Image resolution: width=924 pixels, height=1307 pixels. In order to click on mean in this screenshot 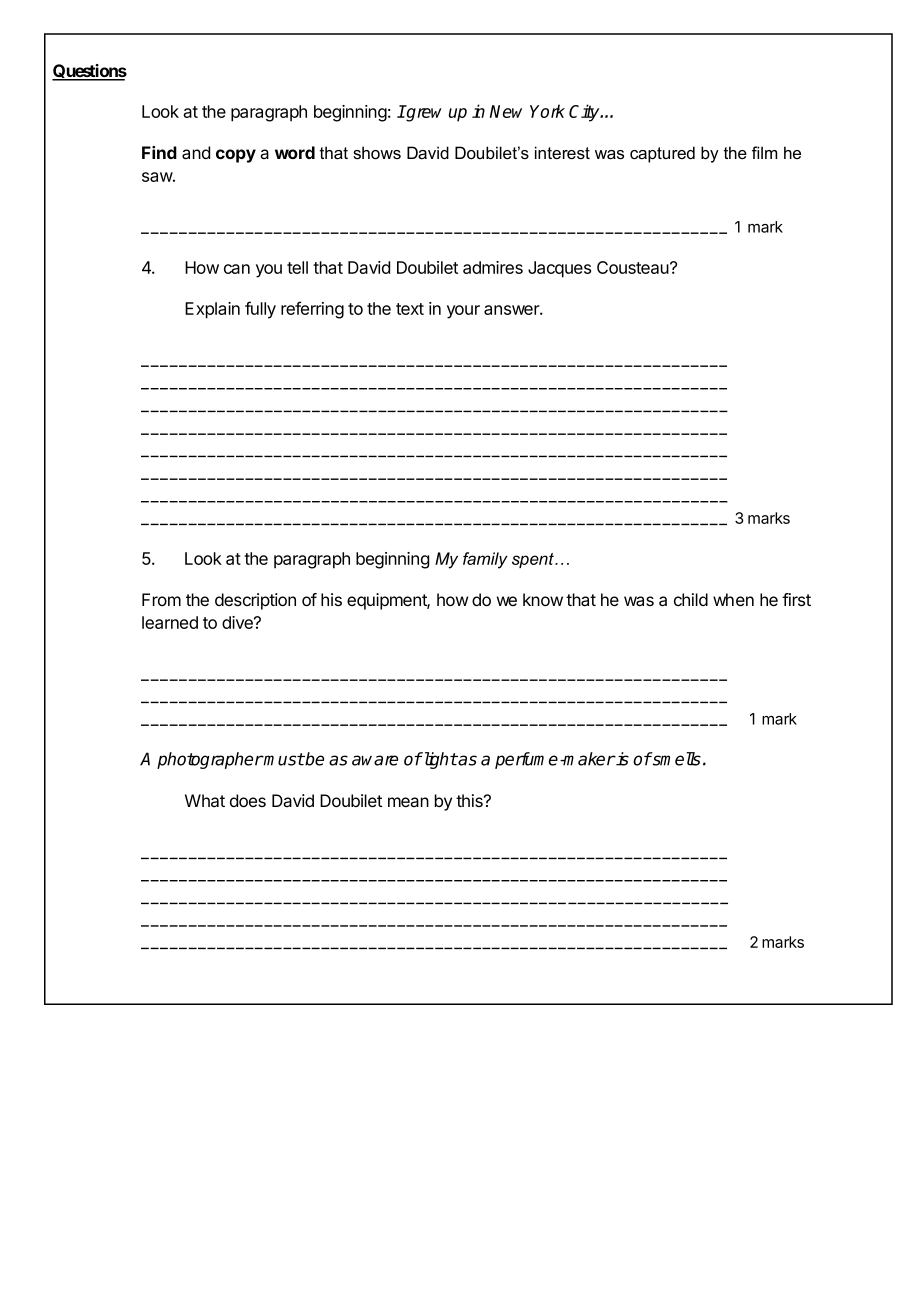, I will do `click(408, 802)`.
